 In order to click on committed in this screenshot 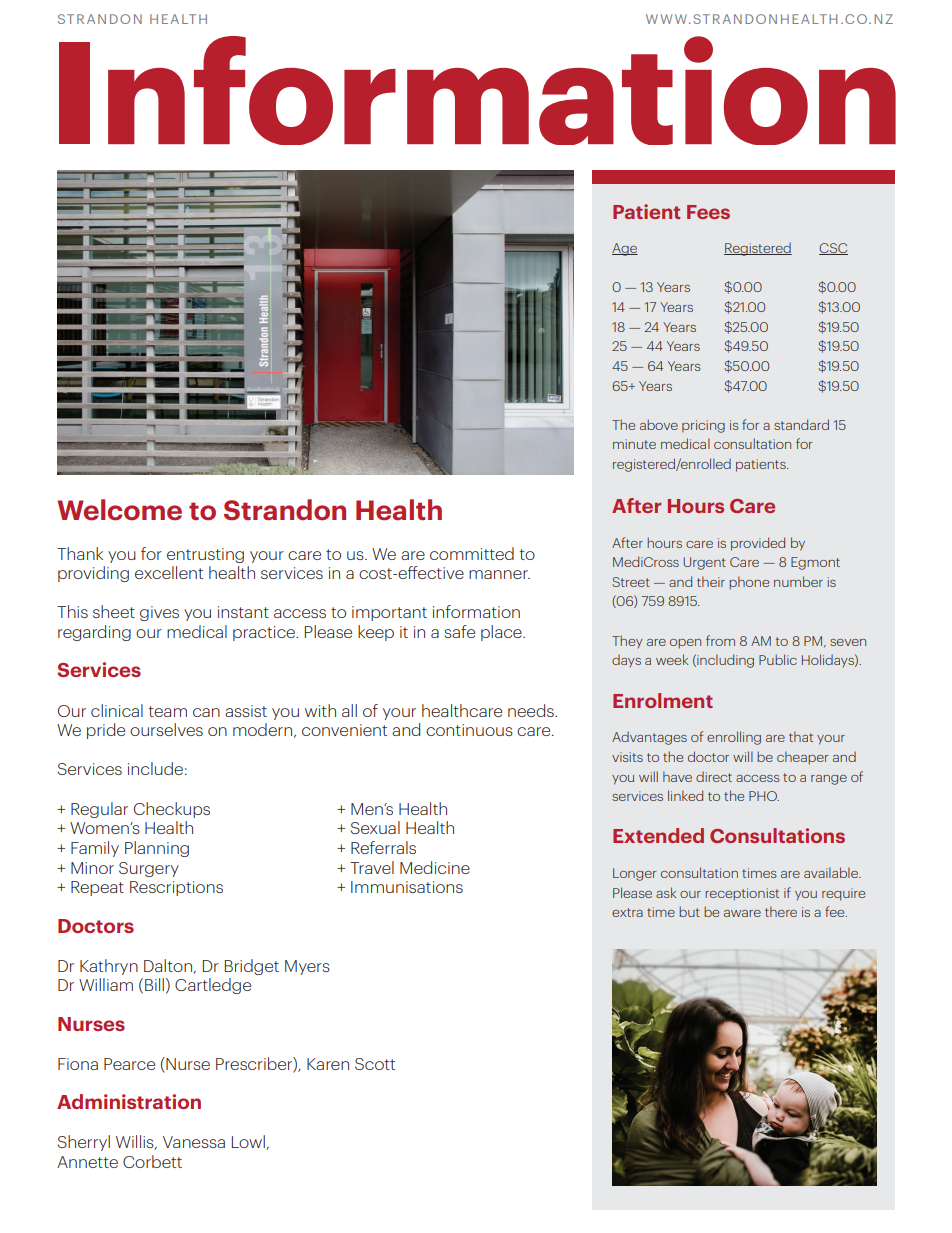, I will do `click(472, 553)`.
